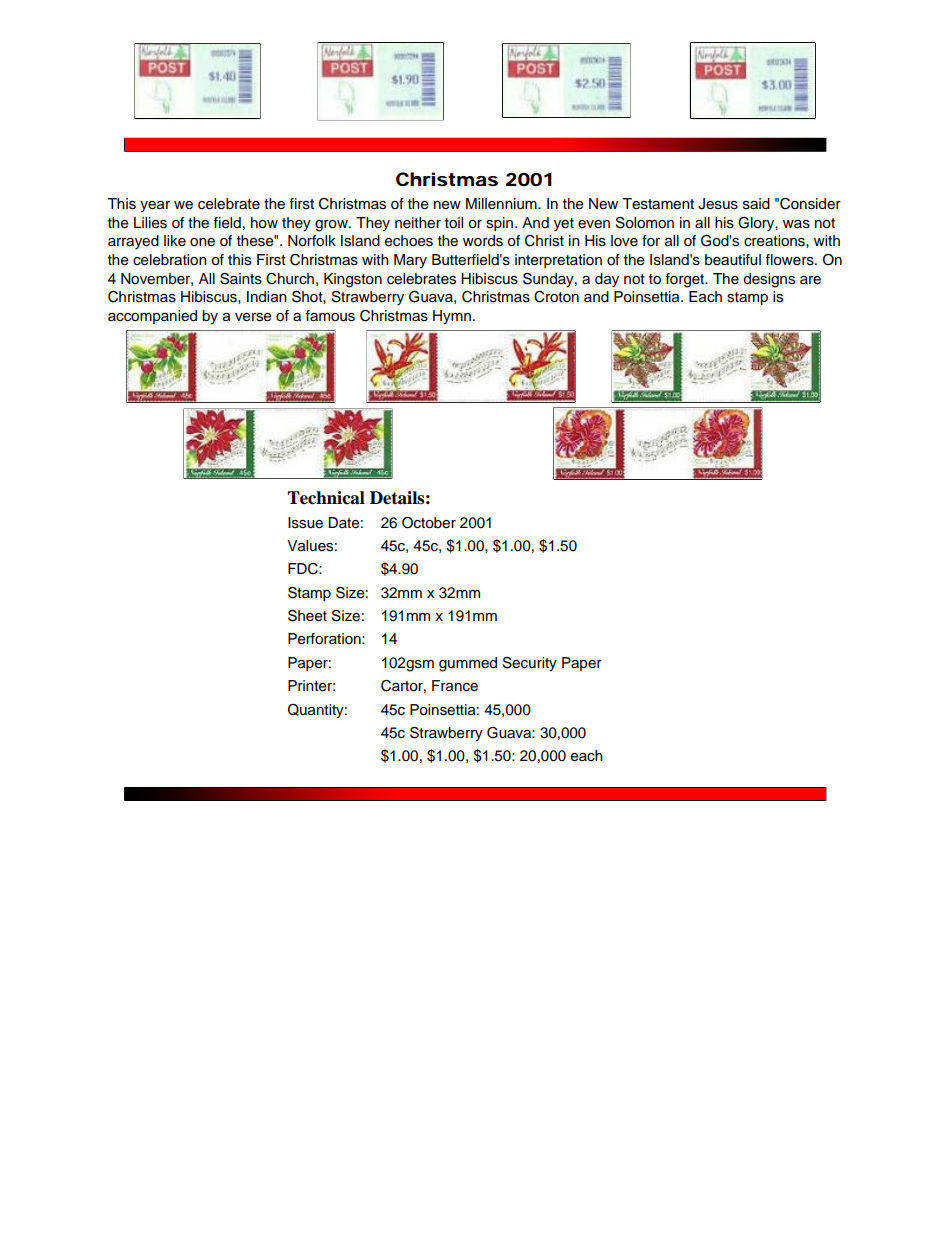 The image size is (952, 1233). What do you see at coordinates (452, 317) in the screenshot?
I see `Hymn` at bounding box center [452, 317].
